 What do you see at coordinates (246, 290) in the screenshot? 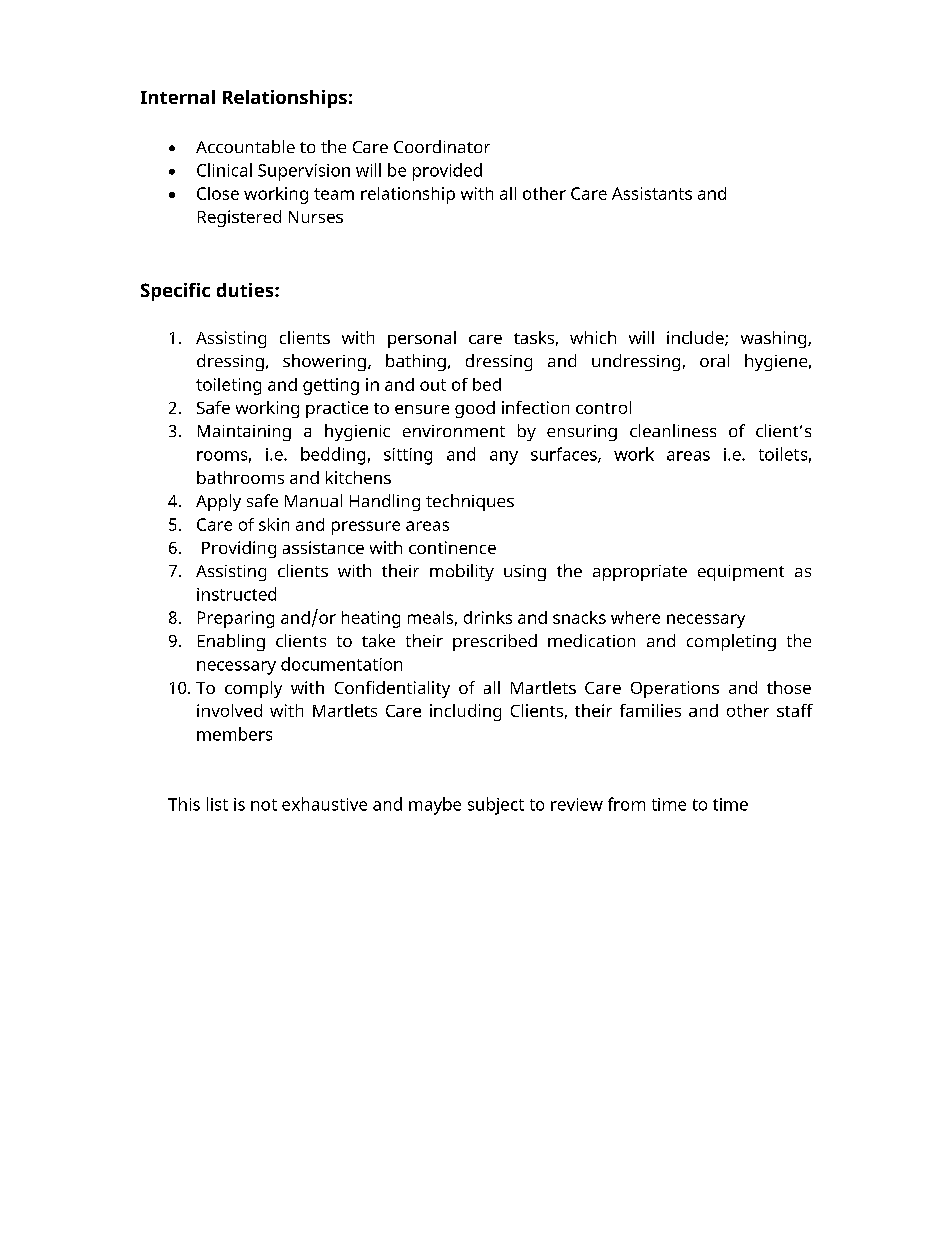
I see `duties` at bounding box center [246, 290].
